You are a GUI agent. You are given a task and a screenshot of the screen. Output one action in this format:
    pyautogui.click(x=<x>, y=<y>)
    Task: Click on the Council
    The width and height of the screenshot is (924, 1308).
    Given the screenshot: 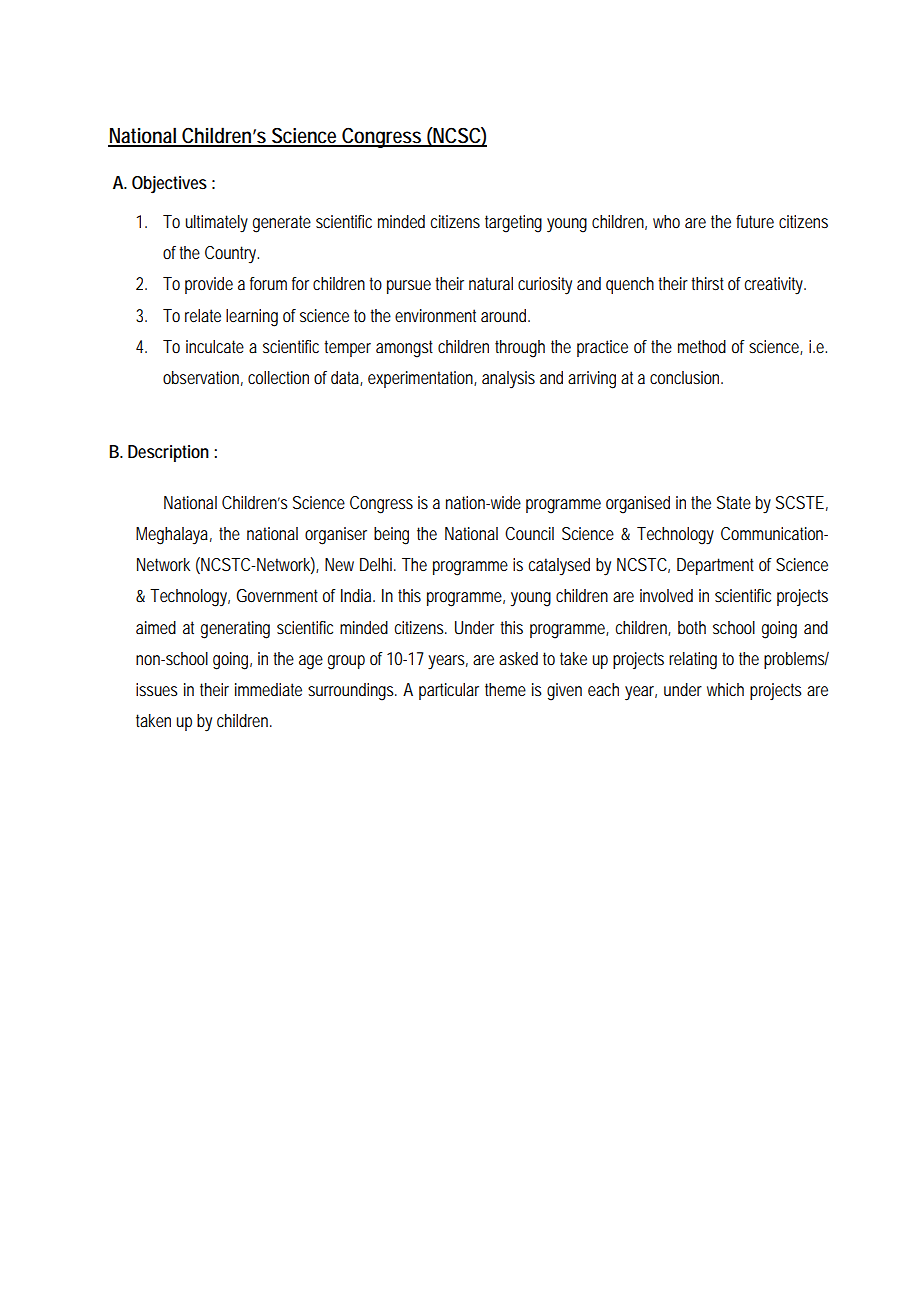 What is the action you would take?
    pyautogui.click(x=529, y=533)
